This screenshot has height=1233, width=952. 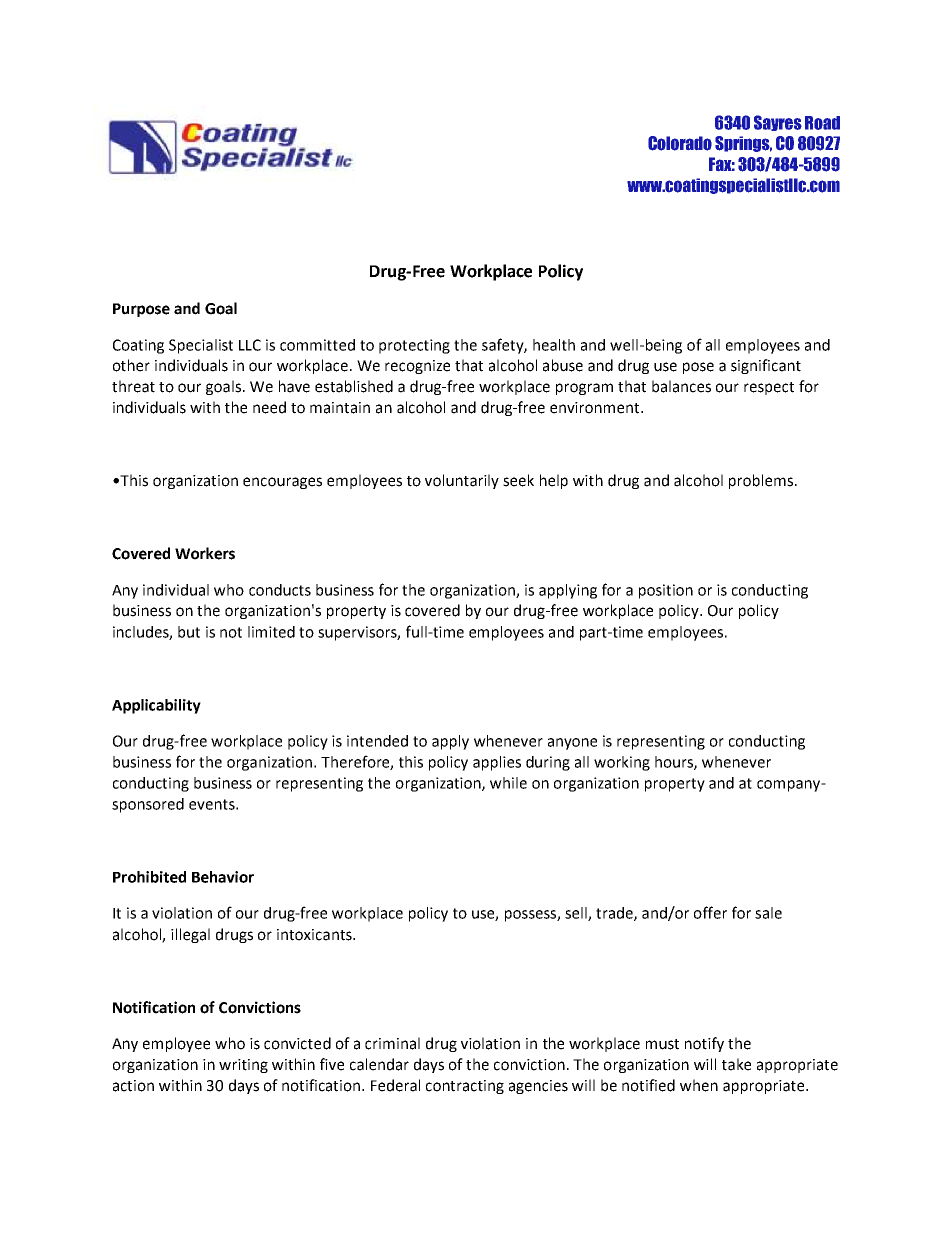 What do you see at coordinates (156, 706) in the screenshot?
I see `Applicability` at bounding box center [156, 706].
